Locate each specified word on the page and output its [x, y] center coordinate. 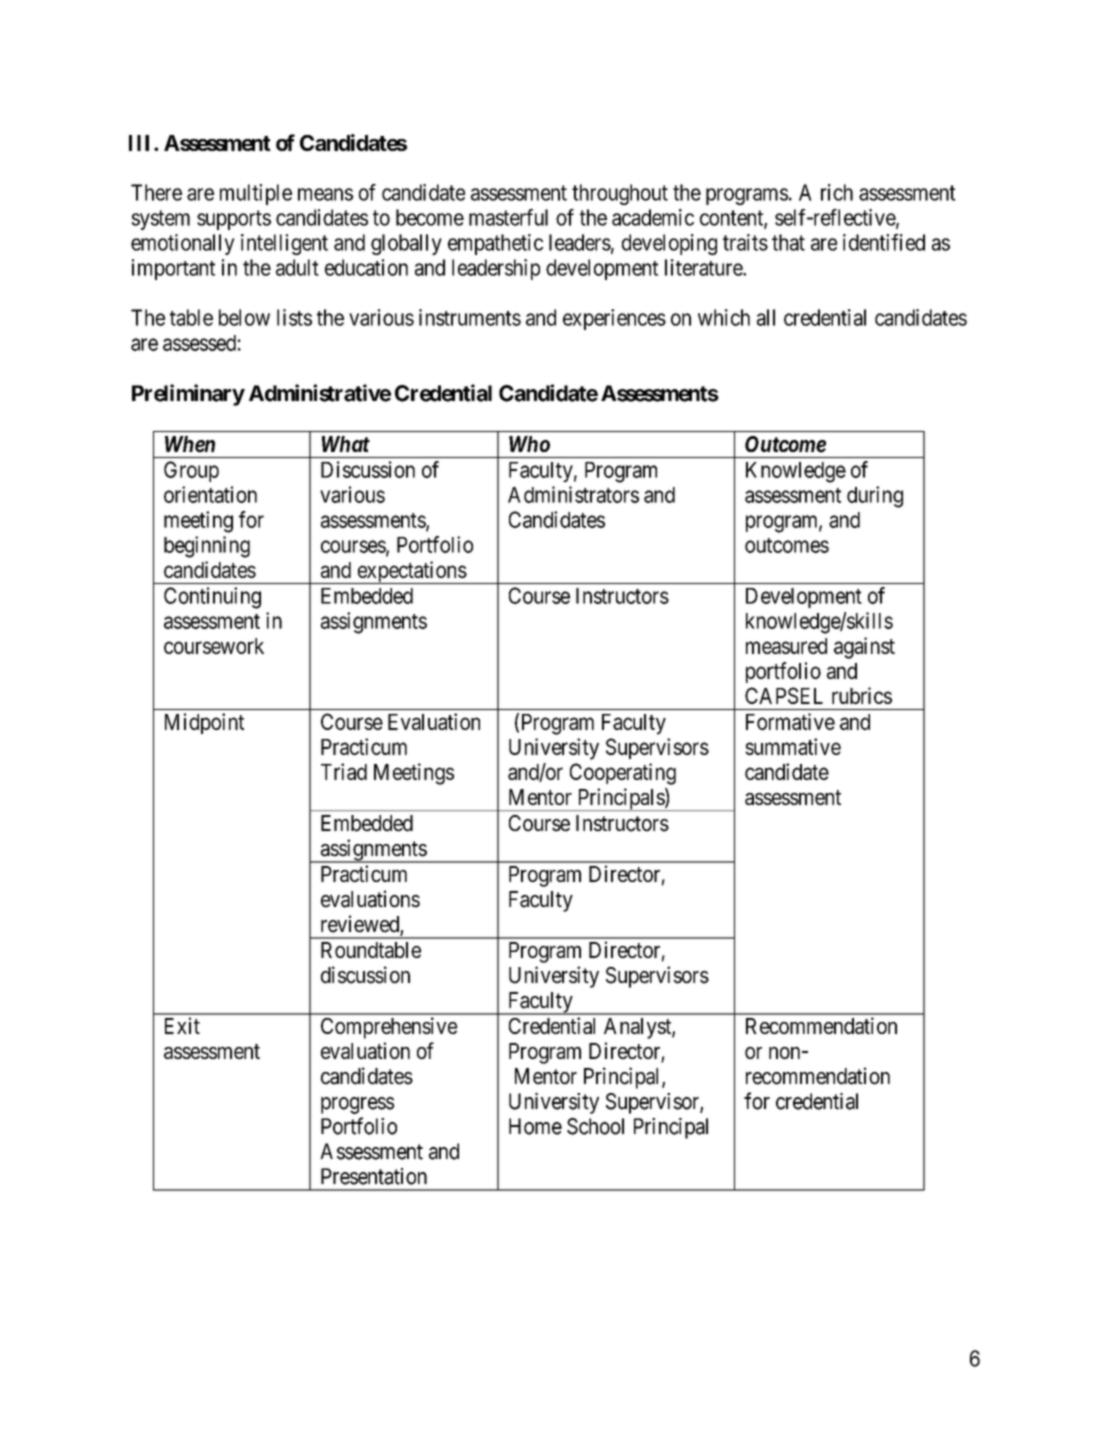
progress [357, 1105]
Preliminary [188, 395]
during [875, 497]
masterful [508, 217]
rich [837, 192]
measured [786, 646]
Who [529, 444]
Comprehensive [389, 1028]
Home [535, 1126]
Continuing [212, 598]
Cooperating [623, 774]
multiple [256, 194]
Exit [182, 1025]
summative [793, 746]
